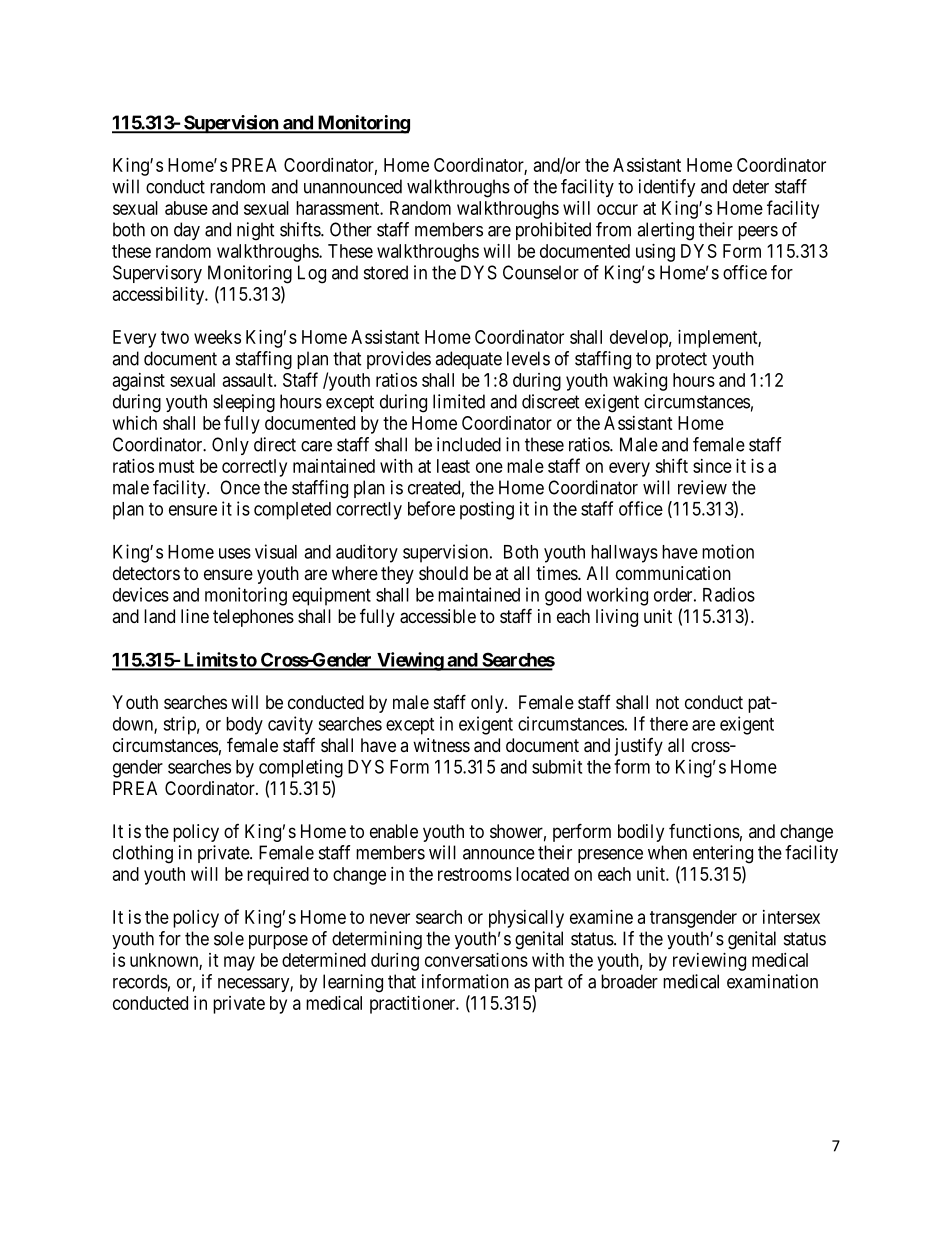  What do you see at coordinates (476, 960) in the screenshot?
I see `conversations` at bounding box center [476, 960].
